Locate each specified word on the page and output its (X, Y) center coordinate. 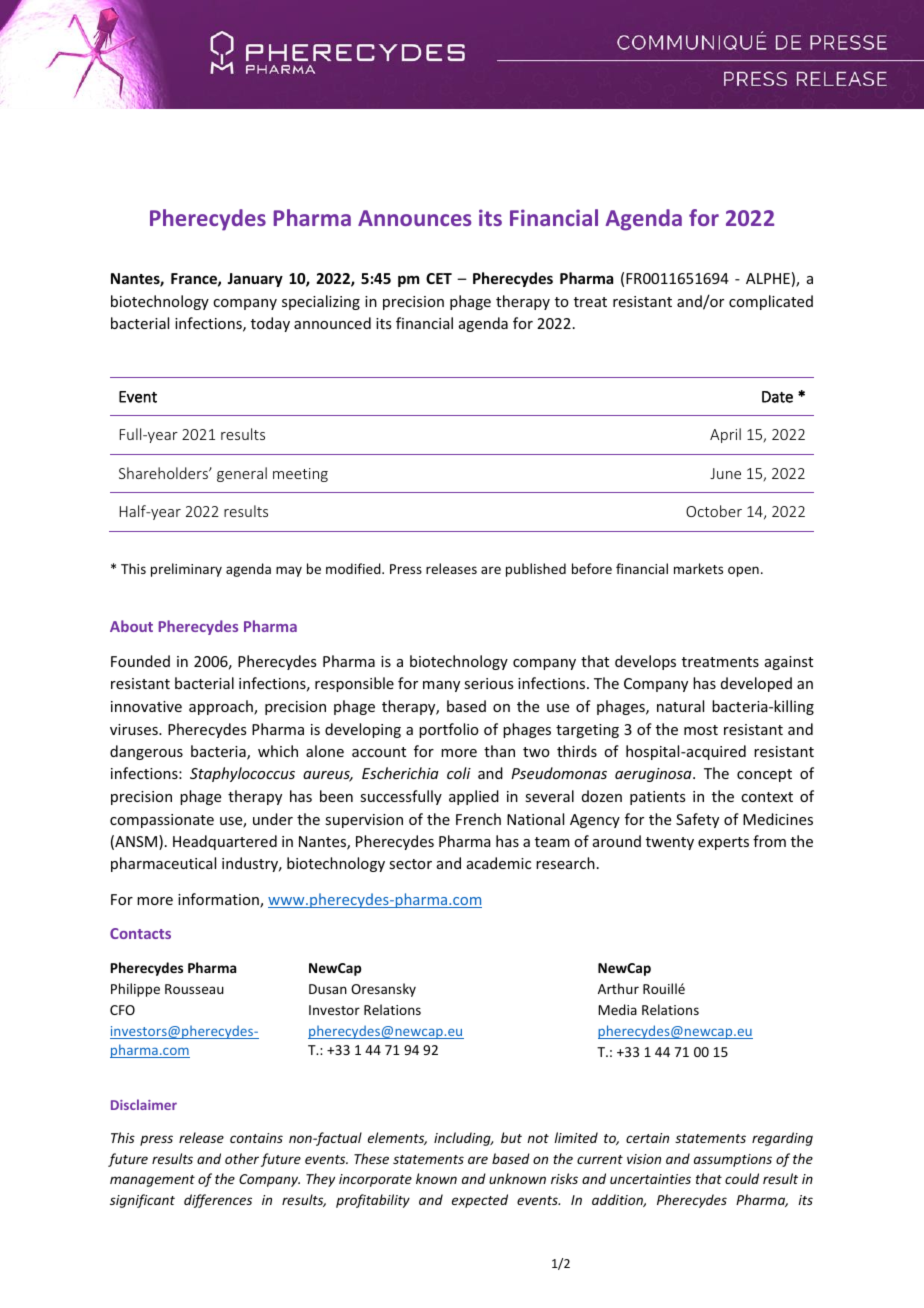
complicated (771, 302)
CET (439, 278)
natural (680, 706)
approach (222, 707)
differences (218, 1201)
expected (480, 1201)
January (255, 280)
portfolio (449, 730)
